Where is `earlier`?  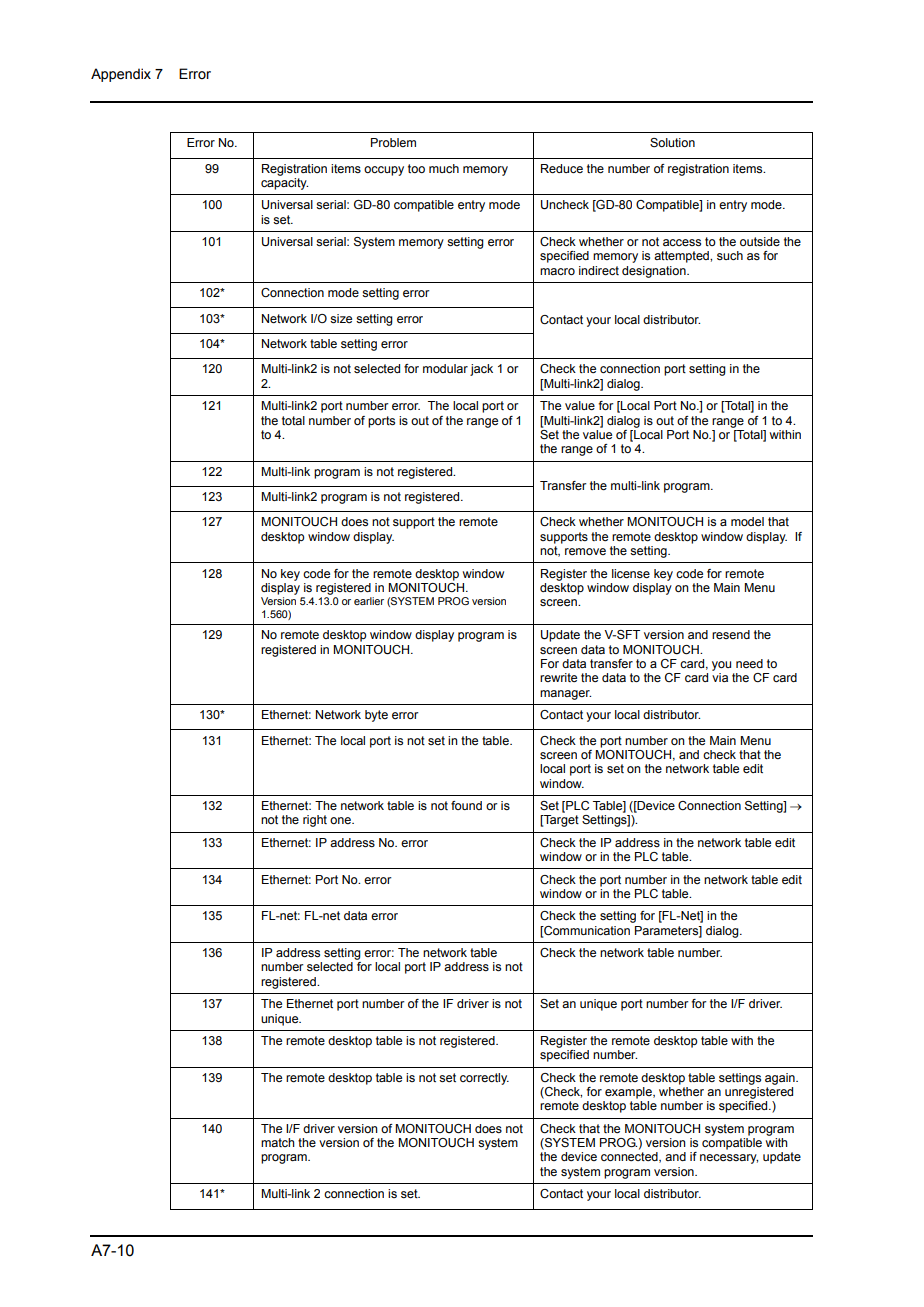 earlier is located at coordinates (369, 601).
